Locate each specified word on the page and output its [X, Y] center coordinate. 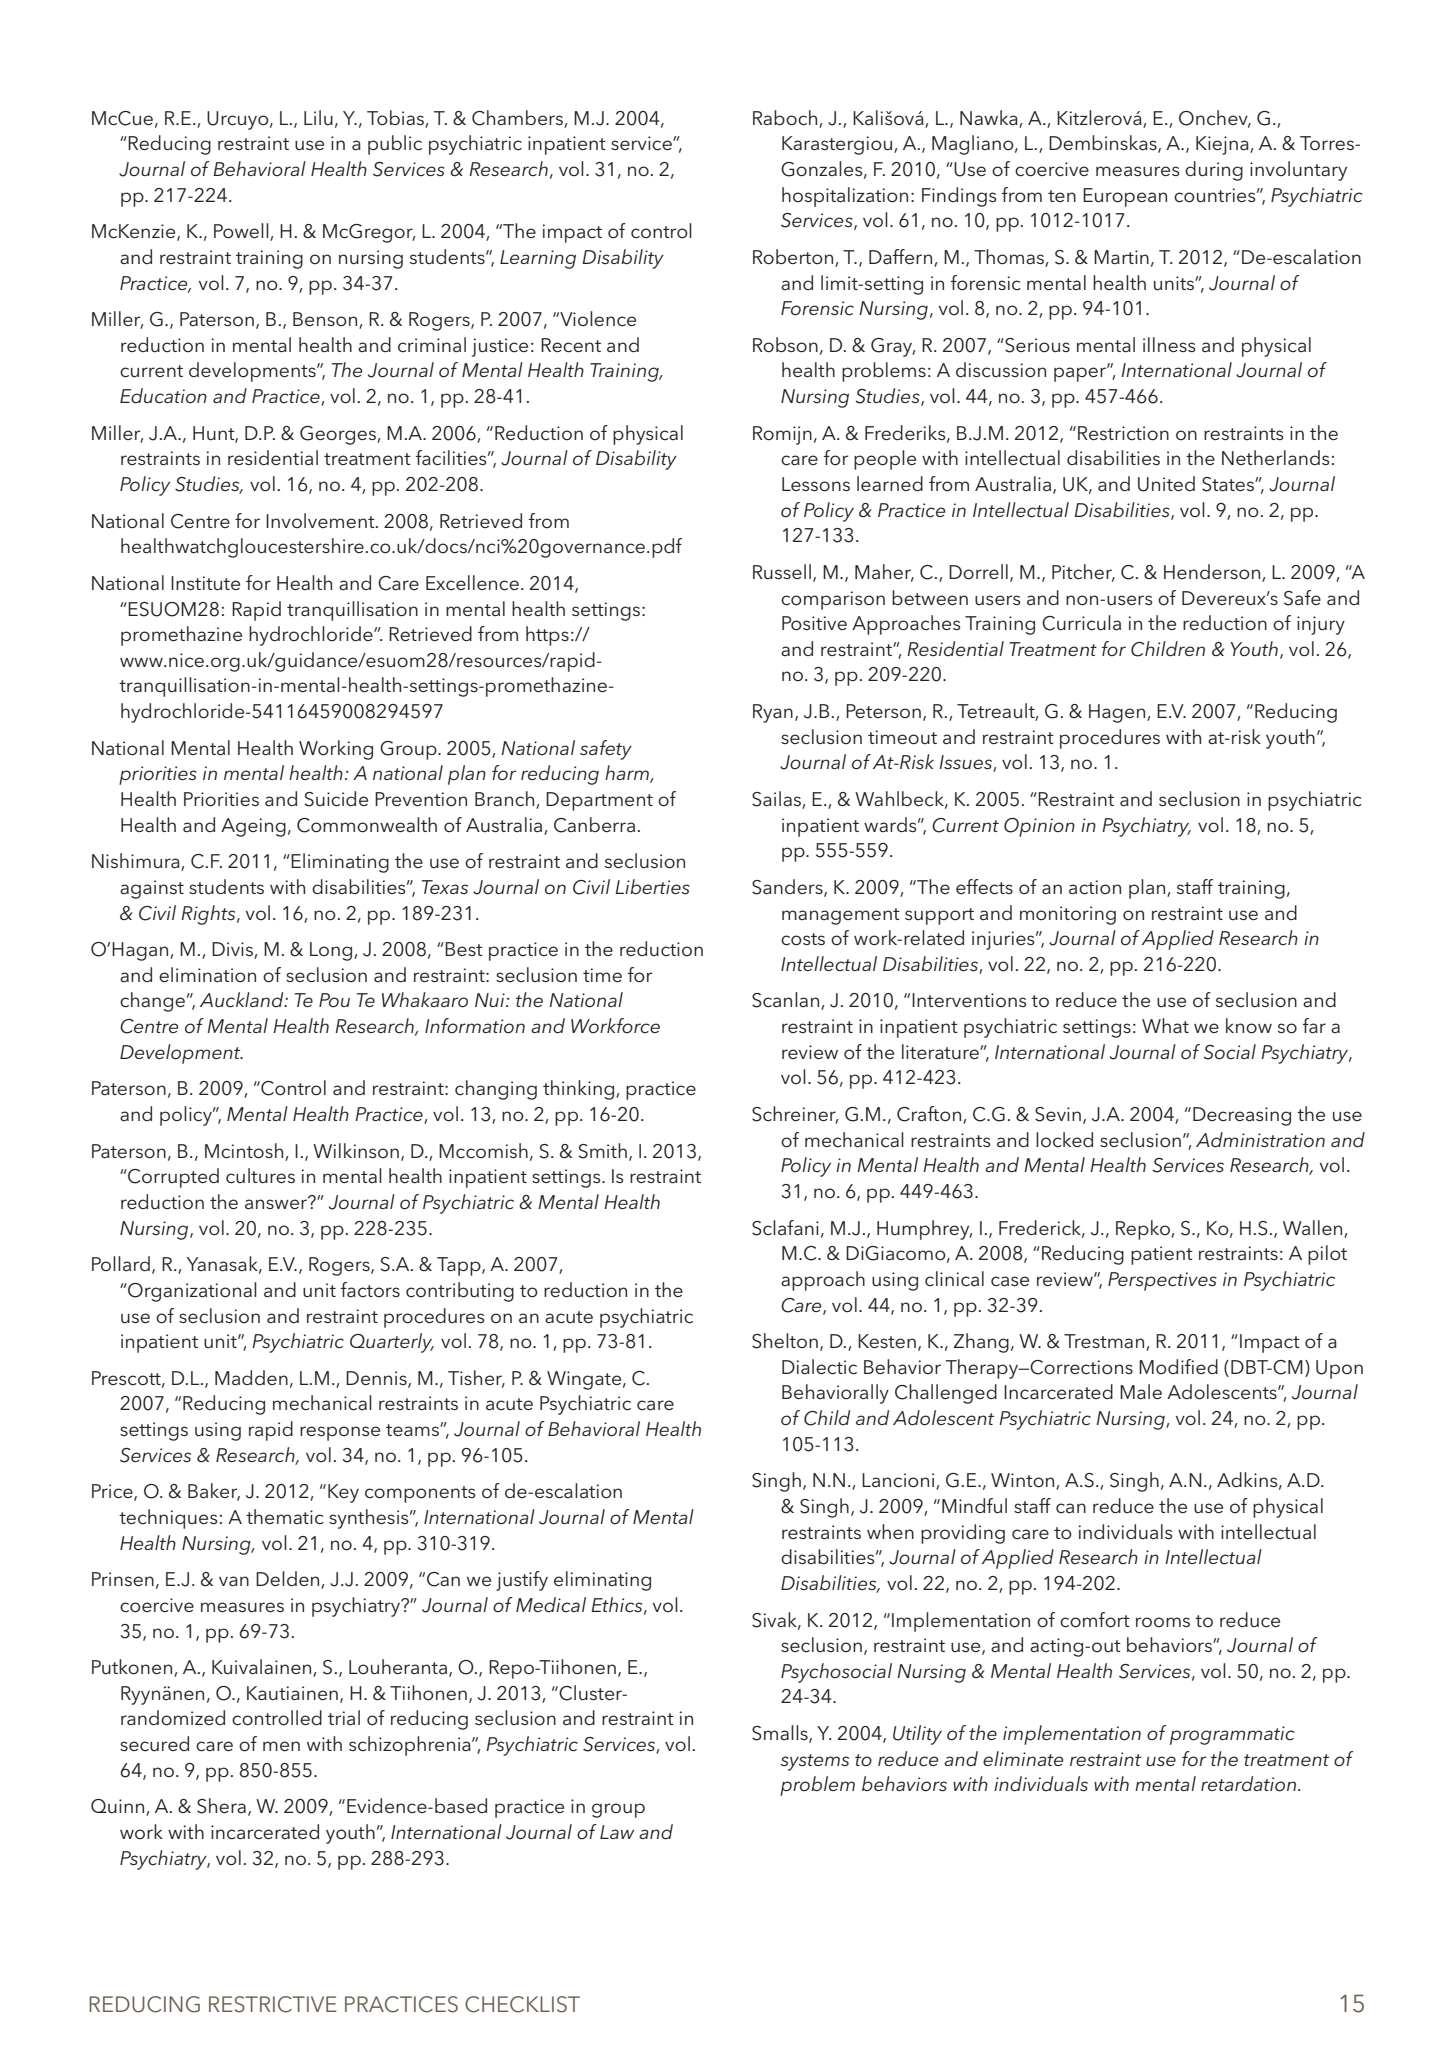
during [1214, 171]
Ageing [253, 827]
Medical [551, 1605]
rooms [1163, 1622]
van [234, 1581]
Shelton [785, 1341]
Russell [782, 572]
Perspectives [1162, 1281]
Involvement [321, 521]
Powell [242, 232]
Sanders [788, 888]
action [1095, 887]
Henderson [1213, 573]
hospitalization [845, 197]
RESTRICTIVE [273, 2004]
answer [277, 1203]
